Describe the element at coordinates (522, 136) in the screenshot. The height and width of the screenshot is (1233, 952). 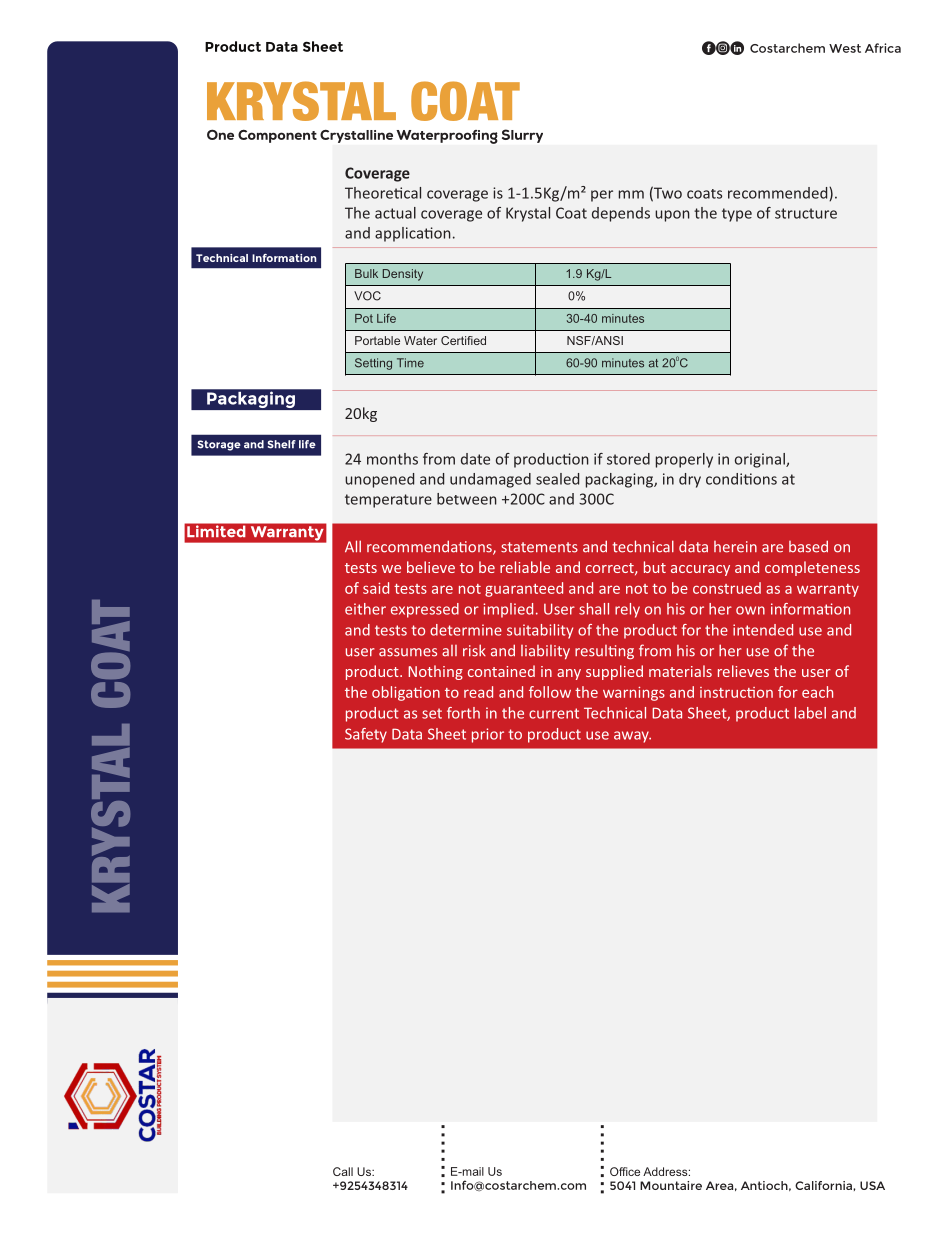
I see `Slurry` at that location.
